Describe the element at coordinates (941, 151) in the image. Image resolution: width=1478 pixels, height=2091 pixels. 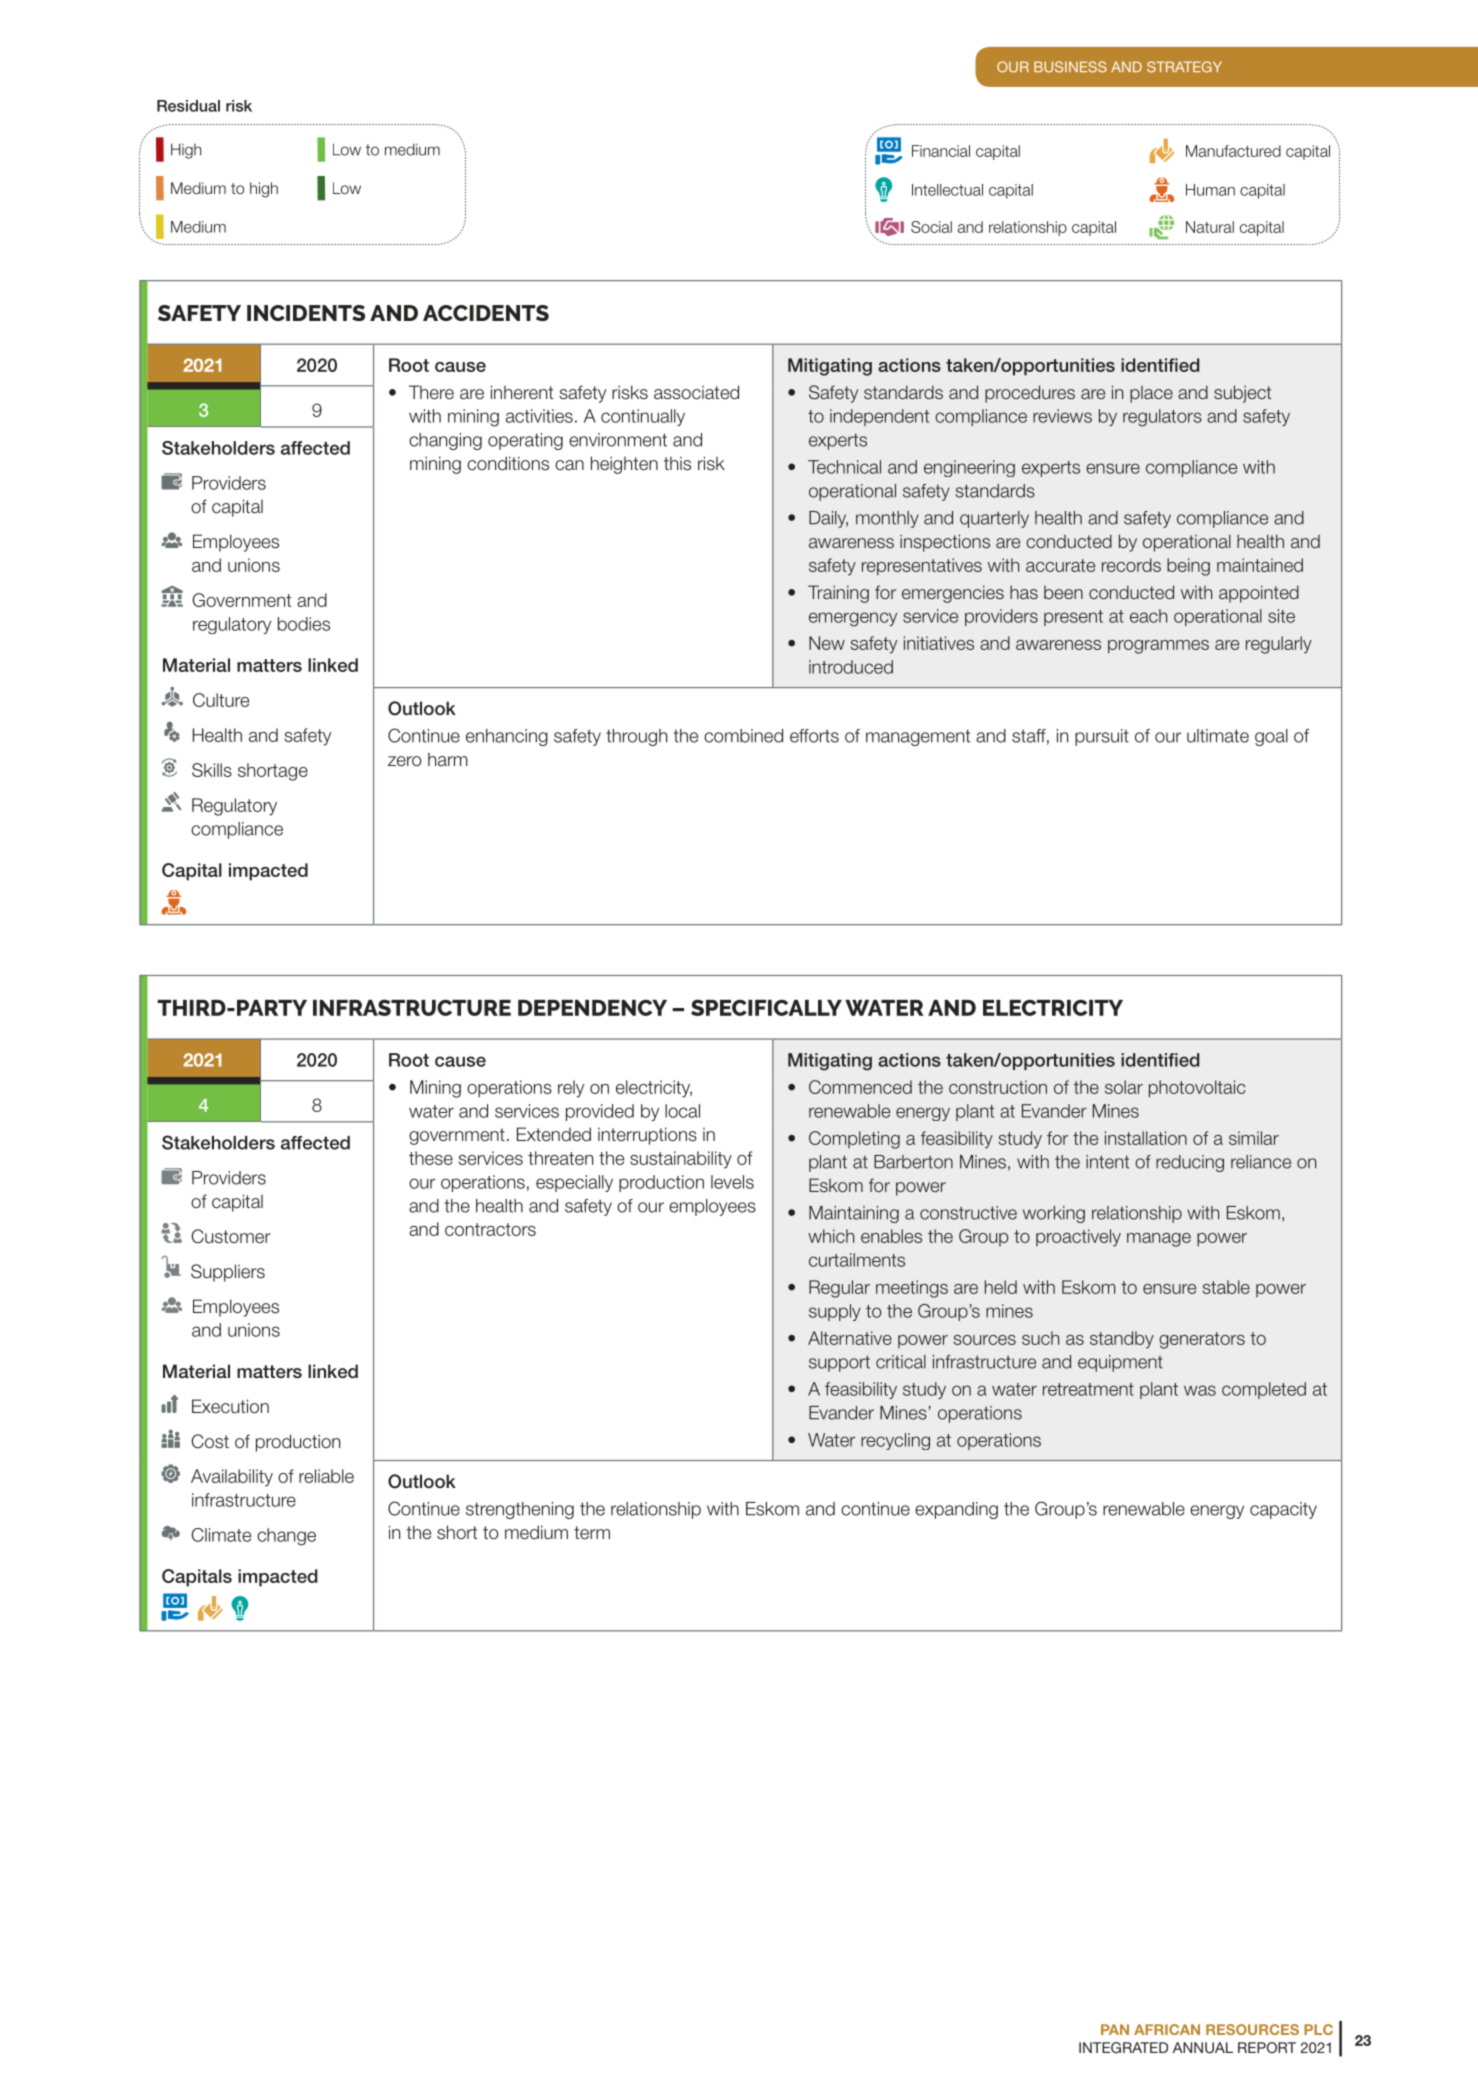
I see `Financial` at that location.
